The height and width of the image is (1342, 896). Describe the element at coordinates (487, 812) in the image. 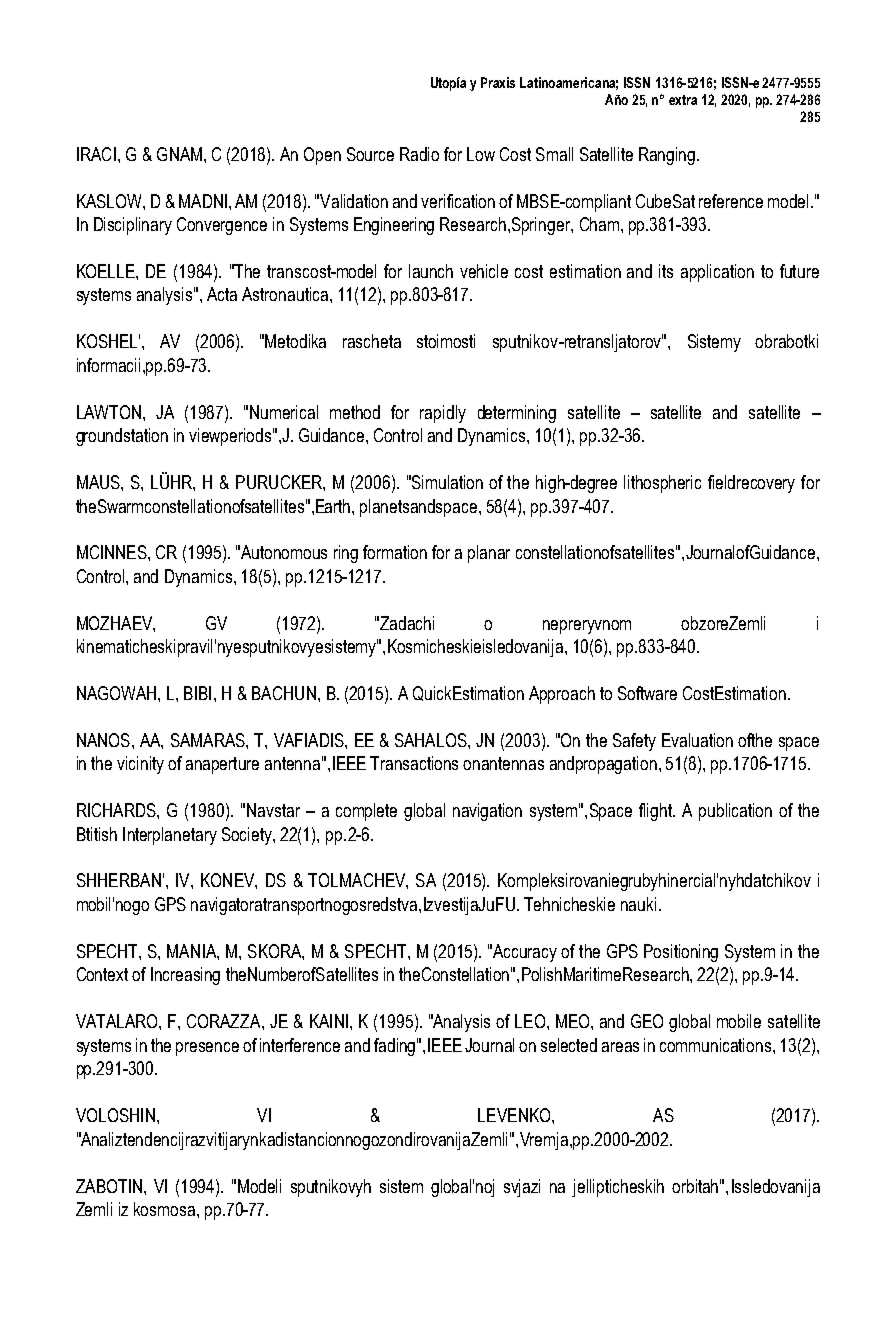

I see `navigation` at that location.
